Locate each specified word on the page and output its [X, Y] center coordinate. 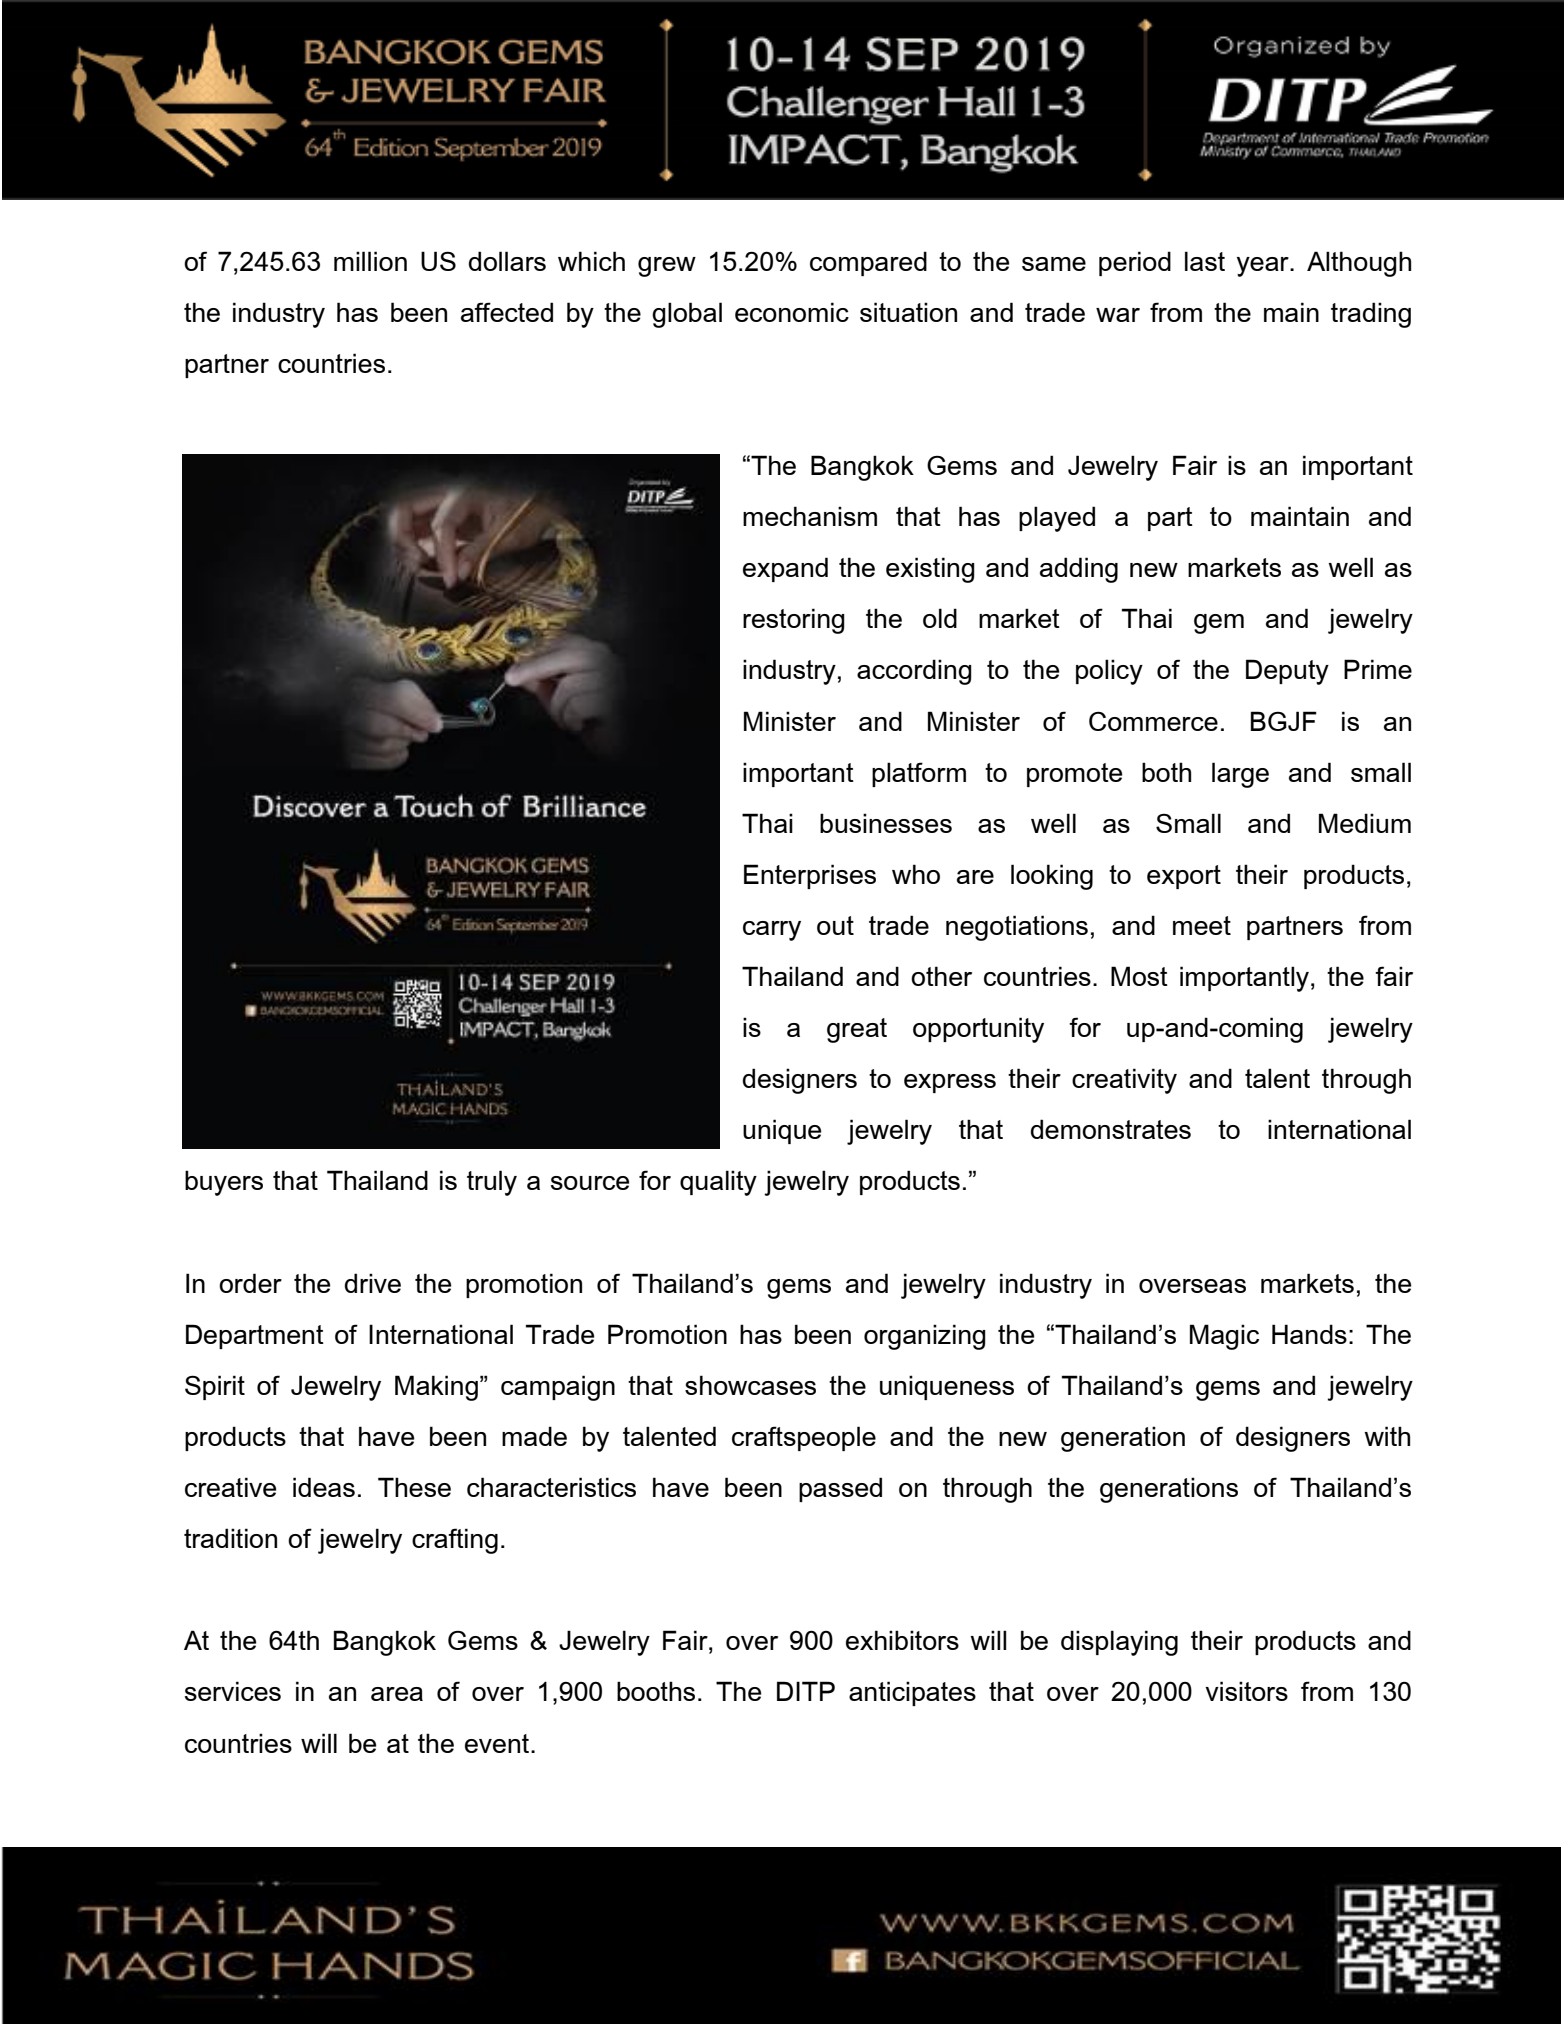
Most [1139, 976]
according [914, 672]
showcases [750, 1385]
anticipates [912, 1693]
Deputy [1287, 672]
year [1264, 267]
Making [436, 1388]
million [370, 261]
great [857, 1030]
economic [792, 312]
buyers [224, 1183]
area [397, 1694]
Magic [1224, 1337]
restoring [794, 621]
